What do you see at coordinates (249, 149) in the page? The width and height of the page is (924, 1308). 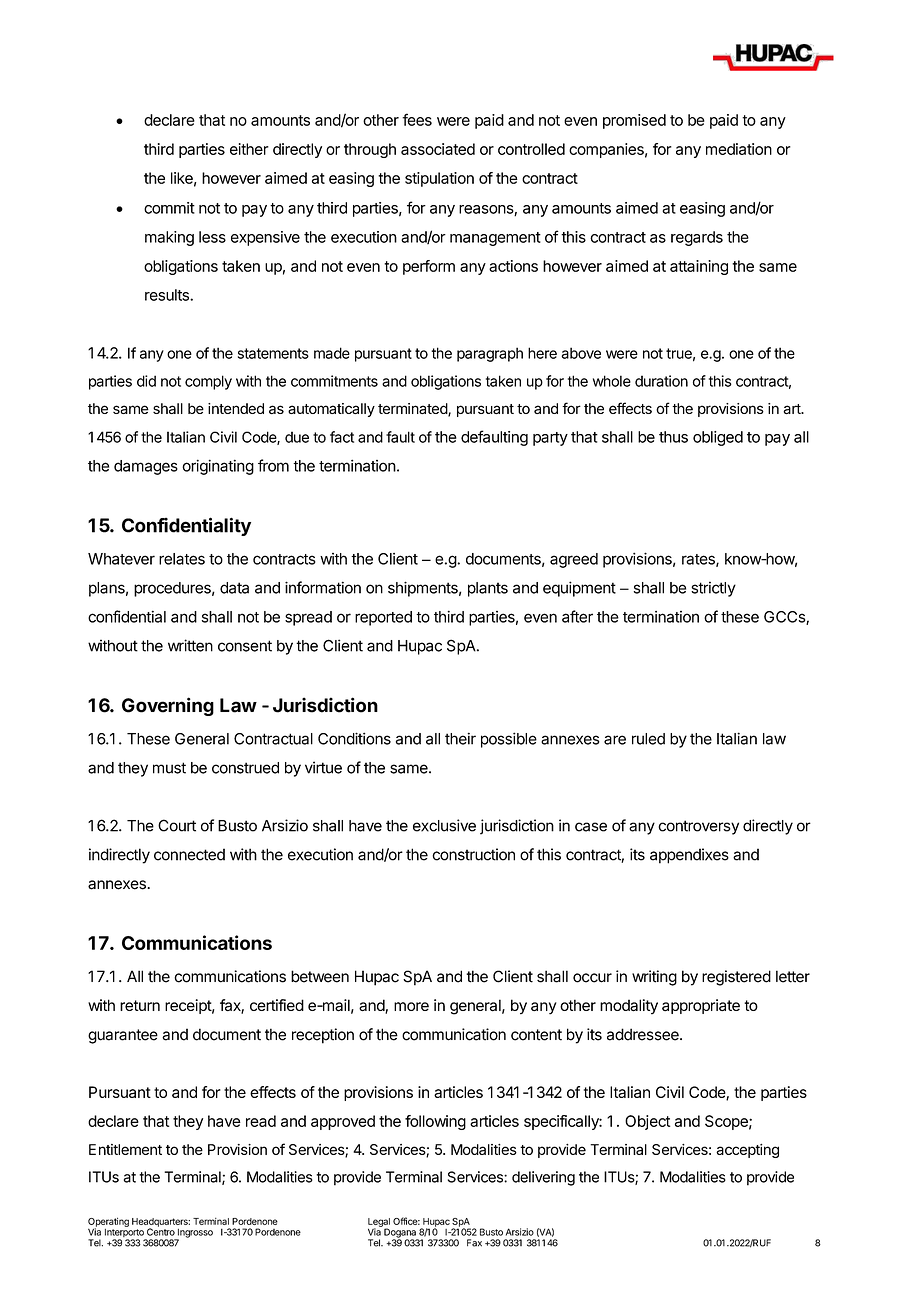 I see `either` at bounding box center [249, 149].
